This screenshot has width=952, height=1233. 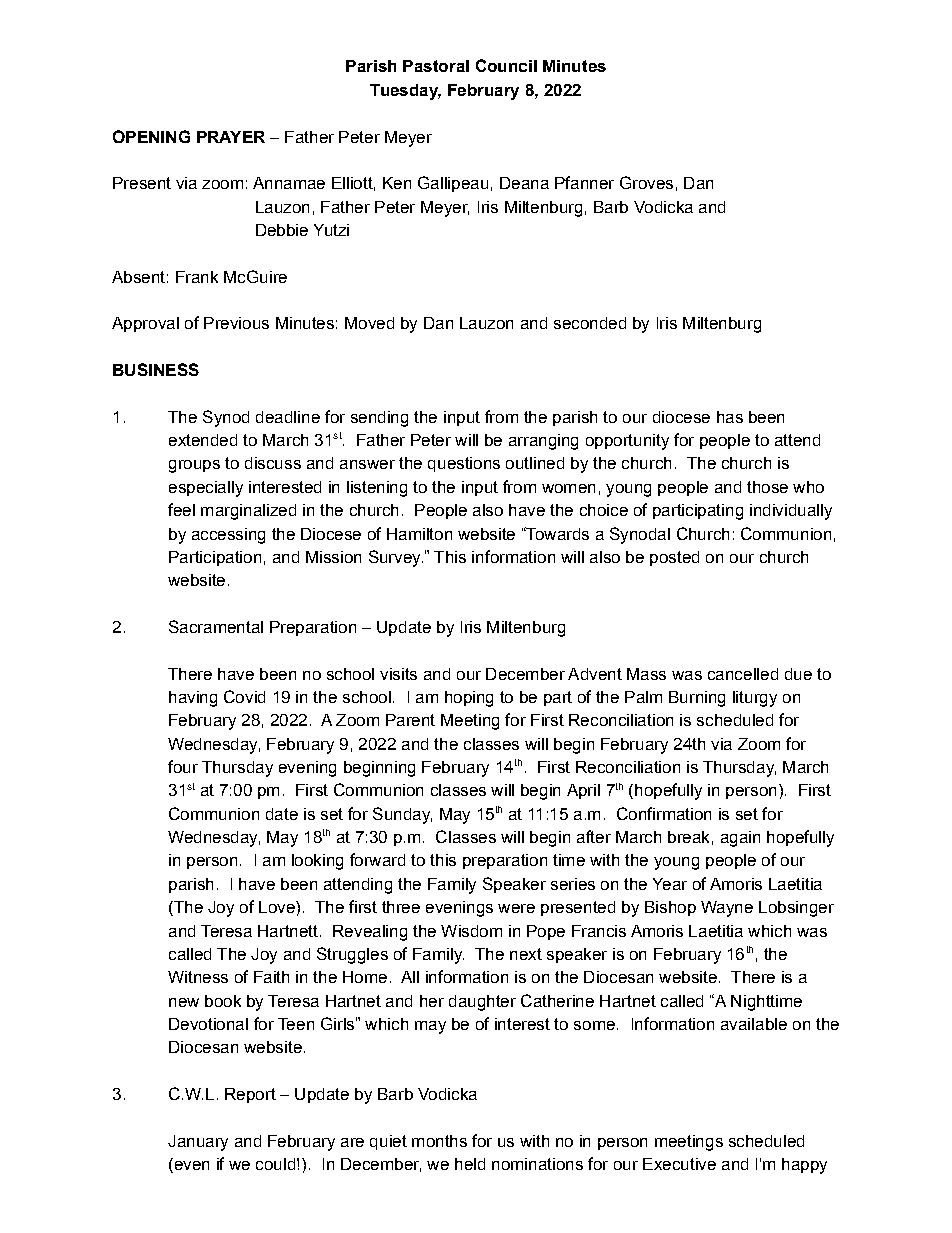 What do you see at coordinates (516, 908) in the screenshot?
I see `were` at bounding box center [516, 908].
